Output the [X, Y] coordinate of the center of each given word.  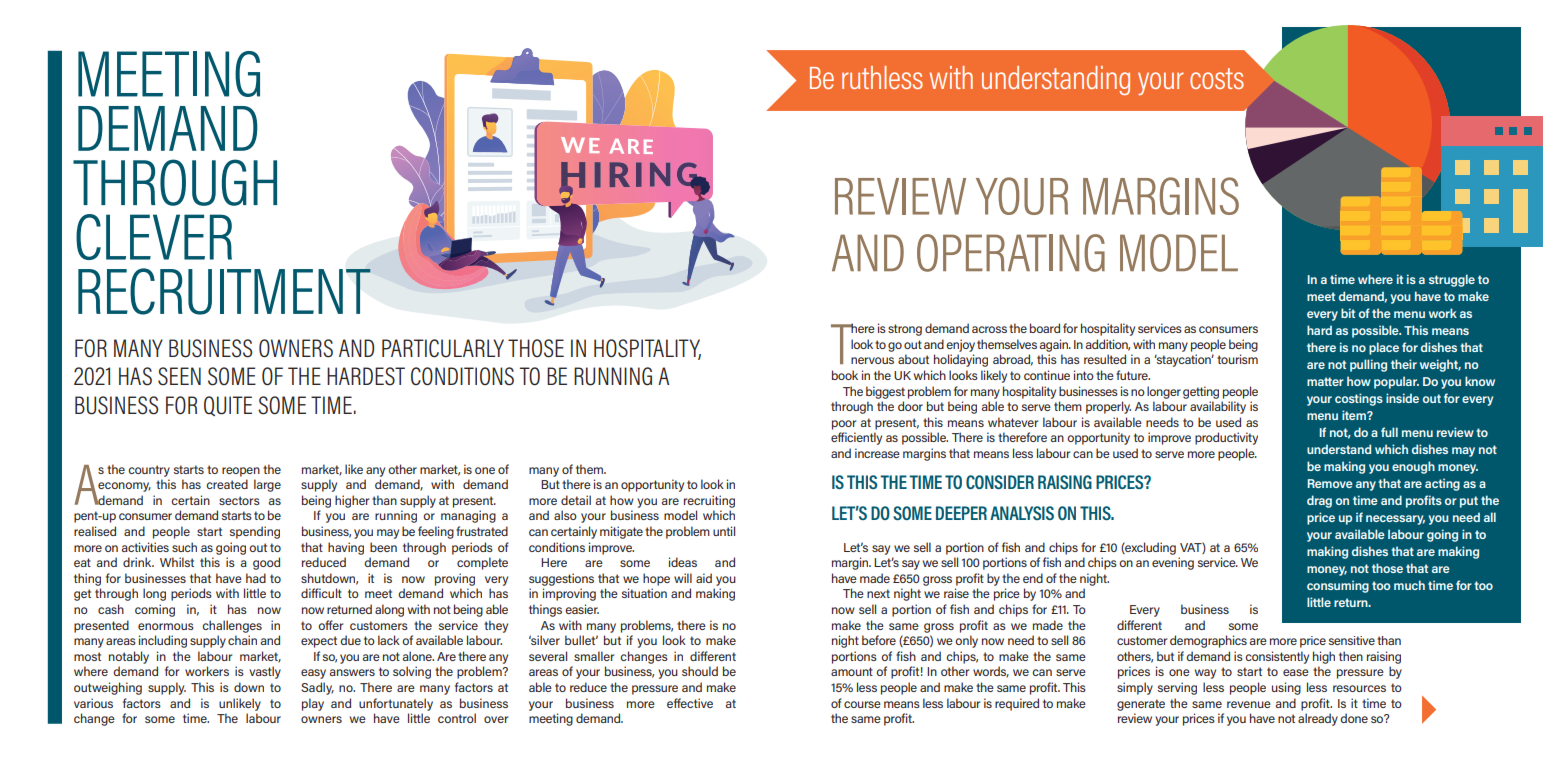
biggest [885, 392]
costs [1217, 78]
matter [1325, 381]
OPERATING [1011, 253]
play [313, 704]
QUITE [228, 406]
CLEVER [154, 237]
